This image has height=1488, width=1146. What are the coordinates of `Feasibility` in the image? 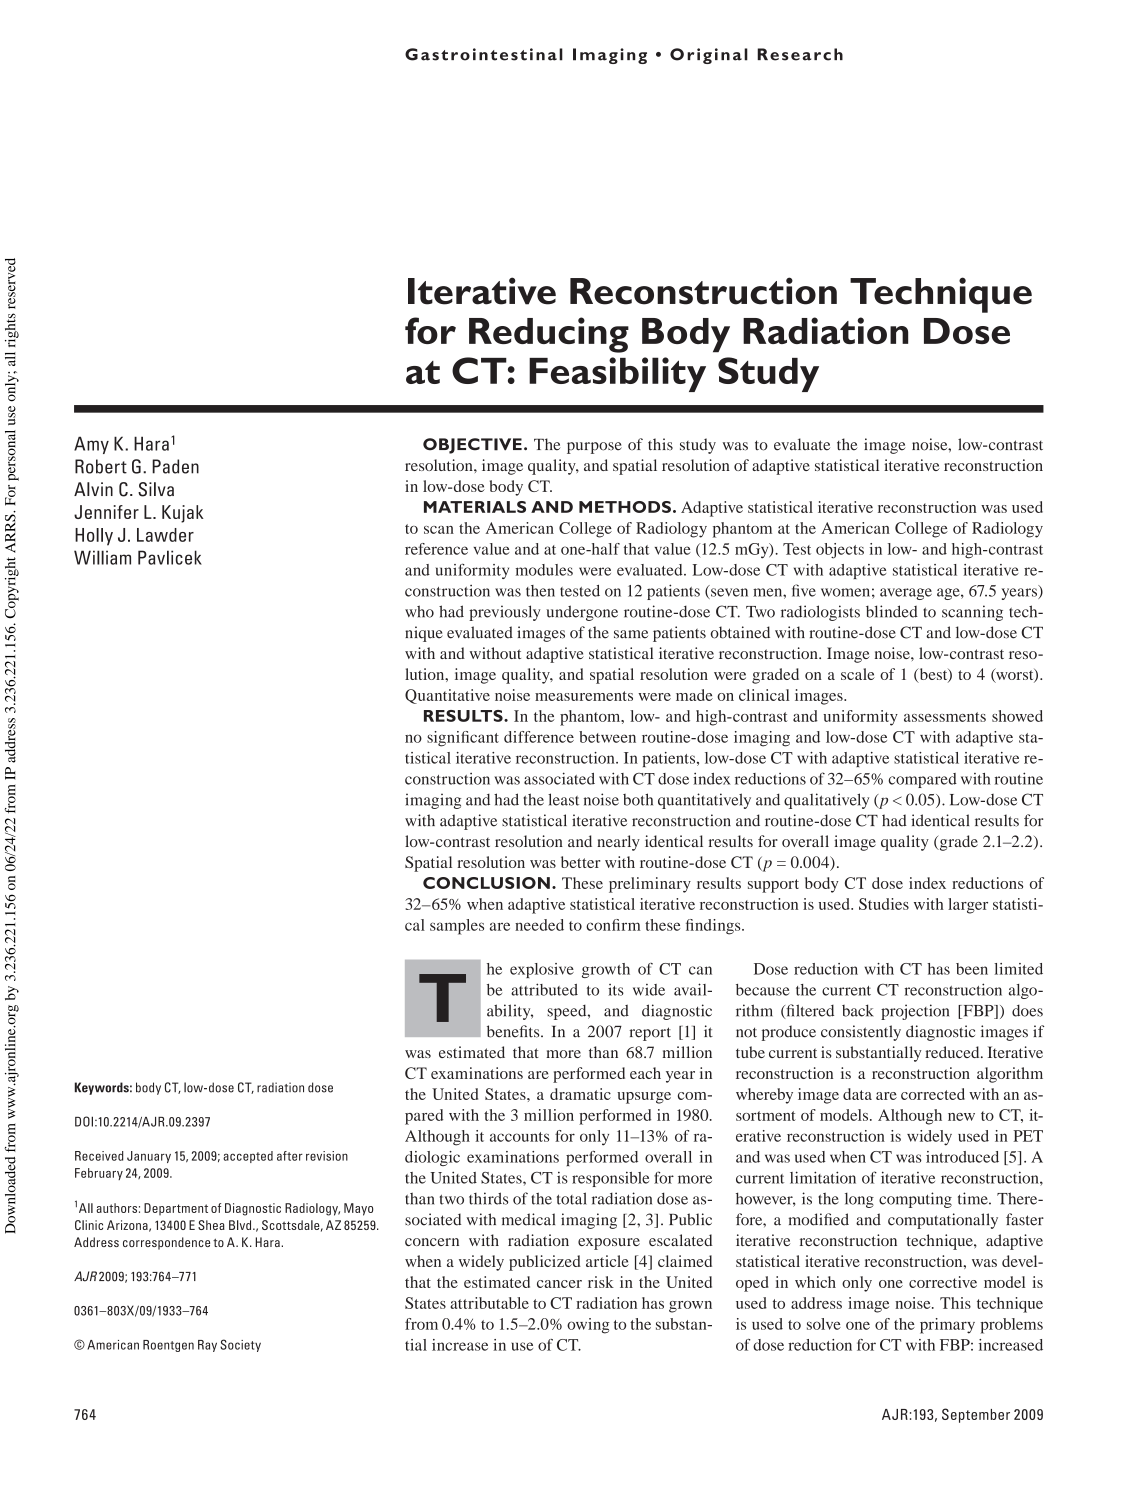 It's located at (617, 374).
